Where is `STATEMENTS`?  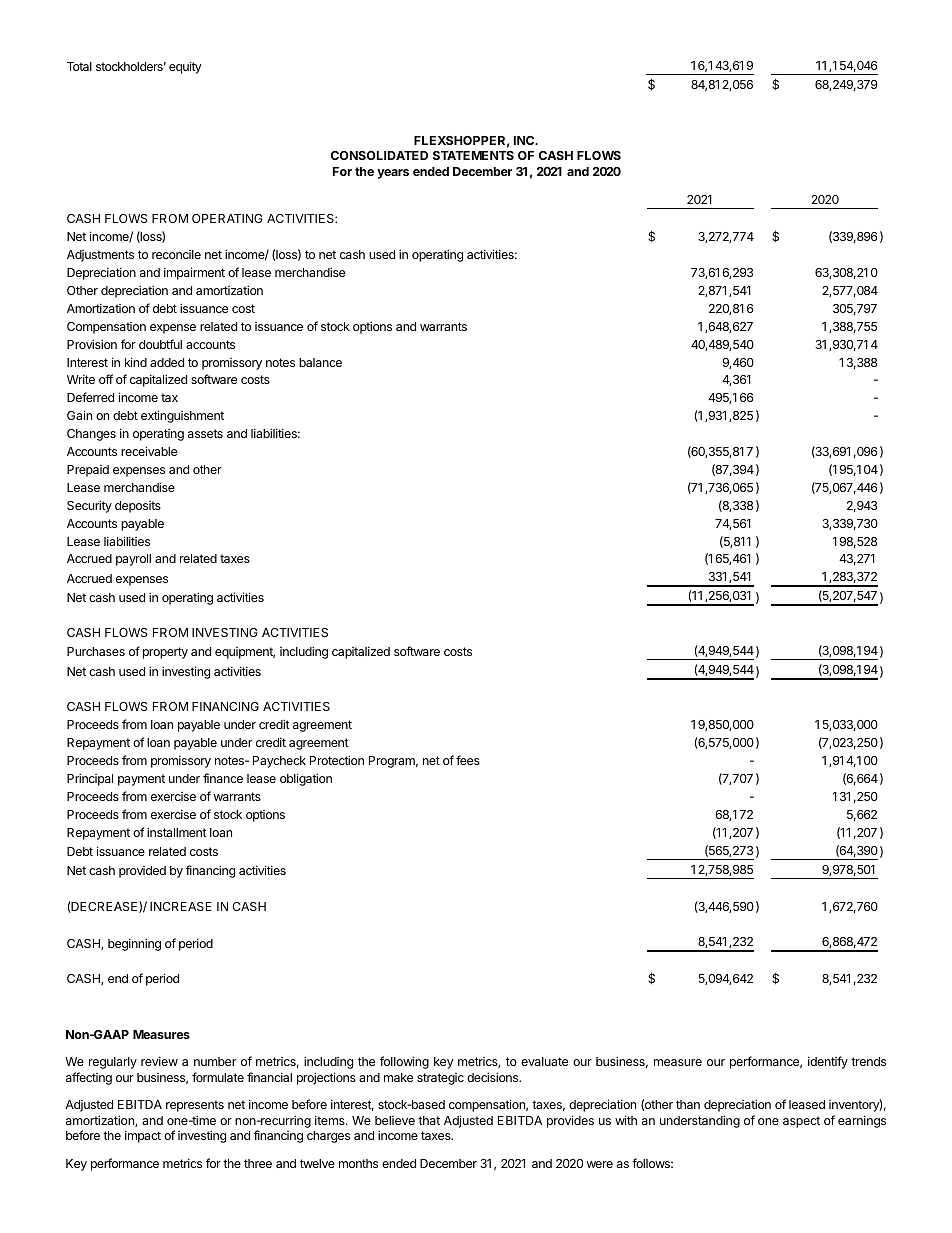 STATEMENTS is located at coordinates (473, 155).
